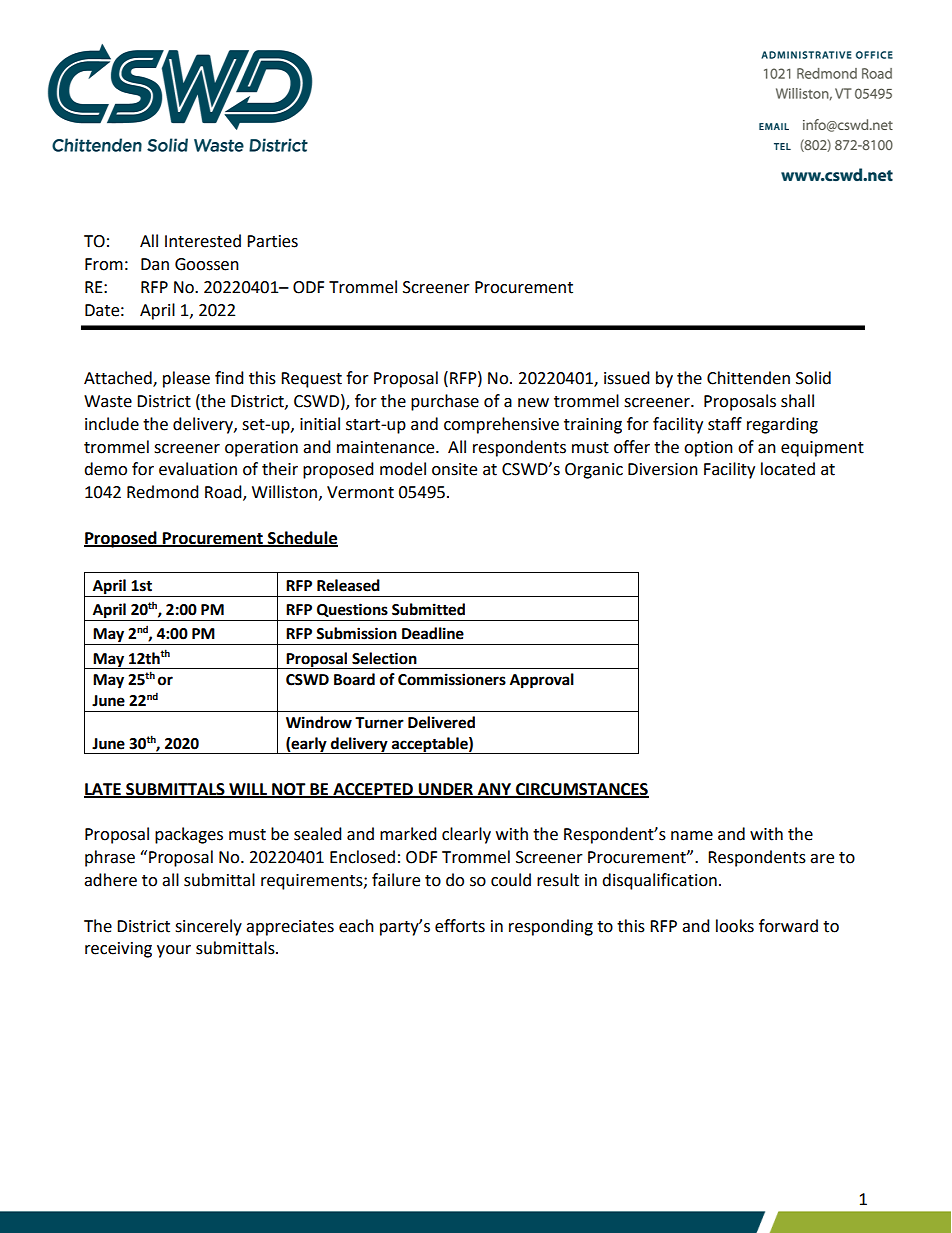 The image size is (952, 1233). I want to click on Board, so click(354, 679).
